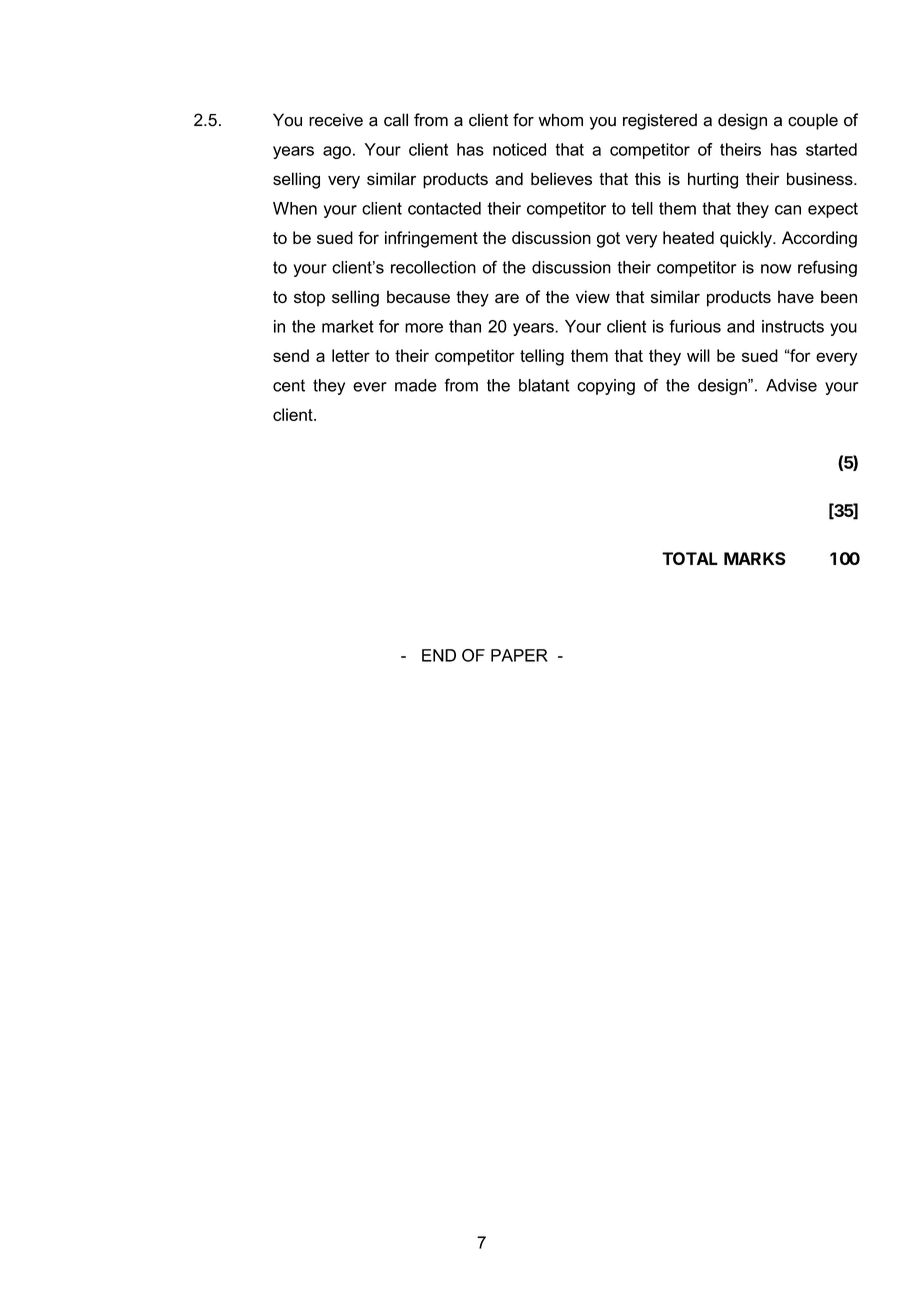 The height and width of the screenshot is (1308, 924). What do you see at coordinates (416, 385) in the screenshot?
I see `made` at bounding box center [416, 385].
